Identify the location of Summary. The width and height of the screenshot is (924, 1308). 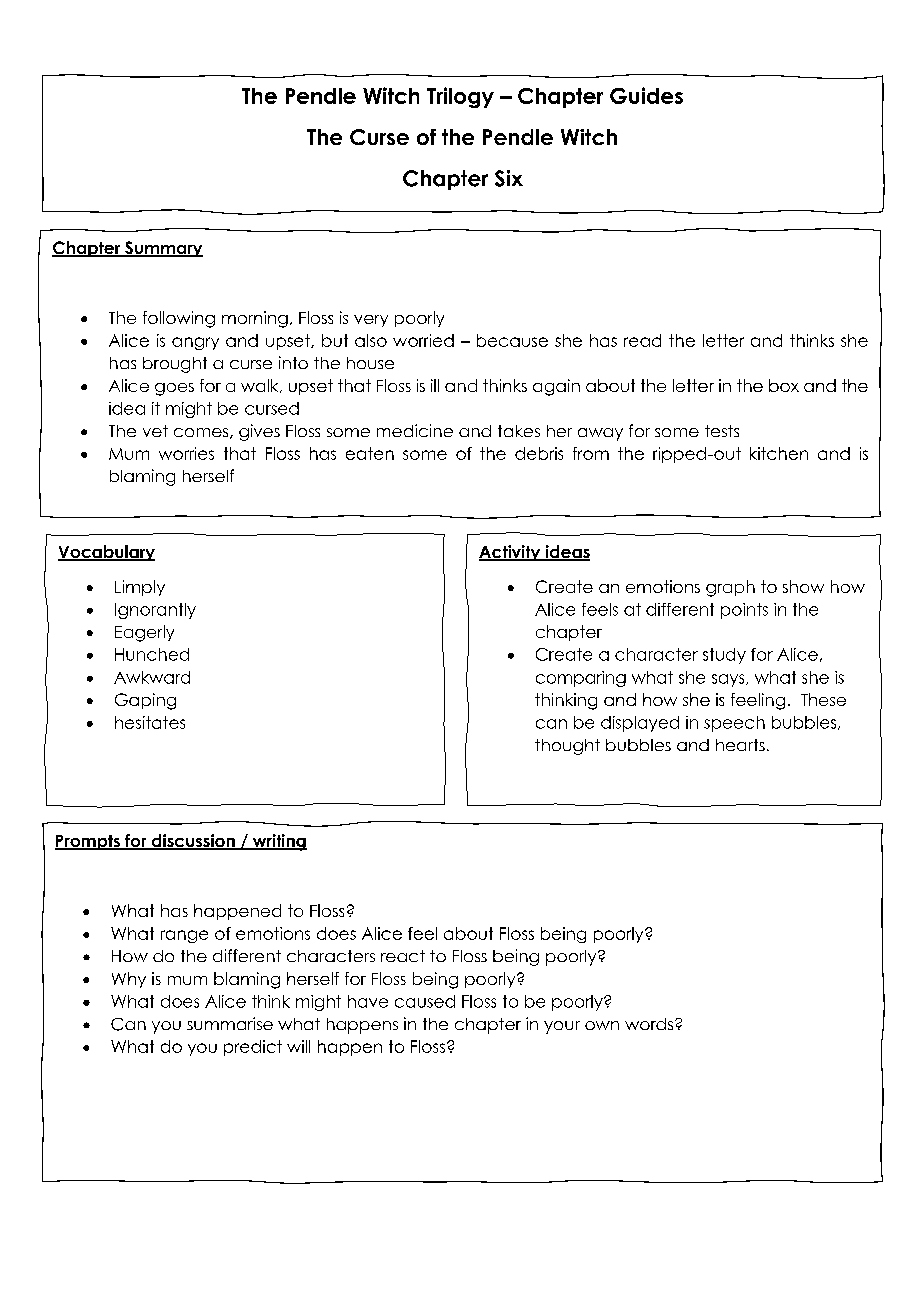
(163, 249).
